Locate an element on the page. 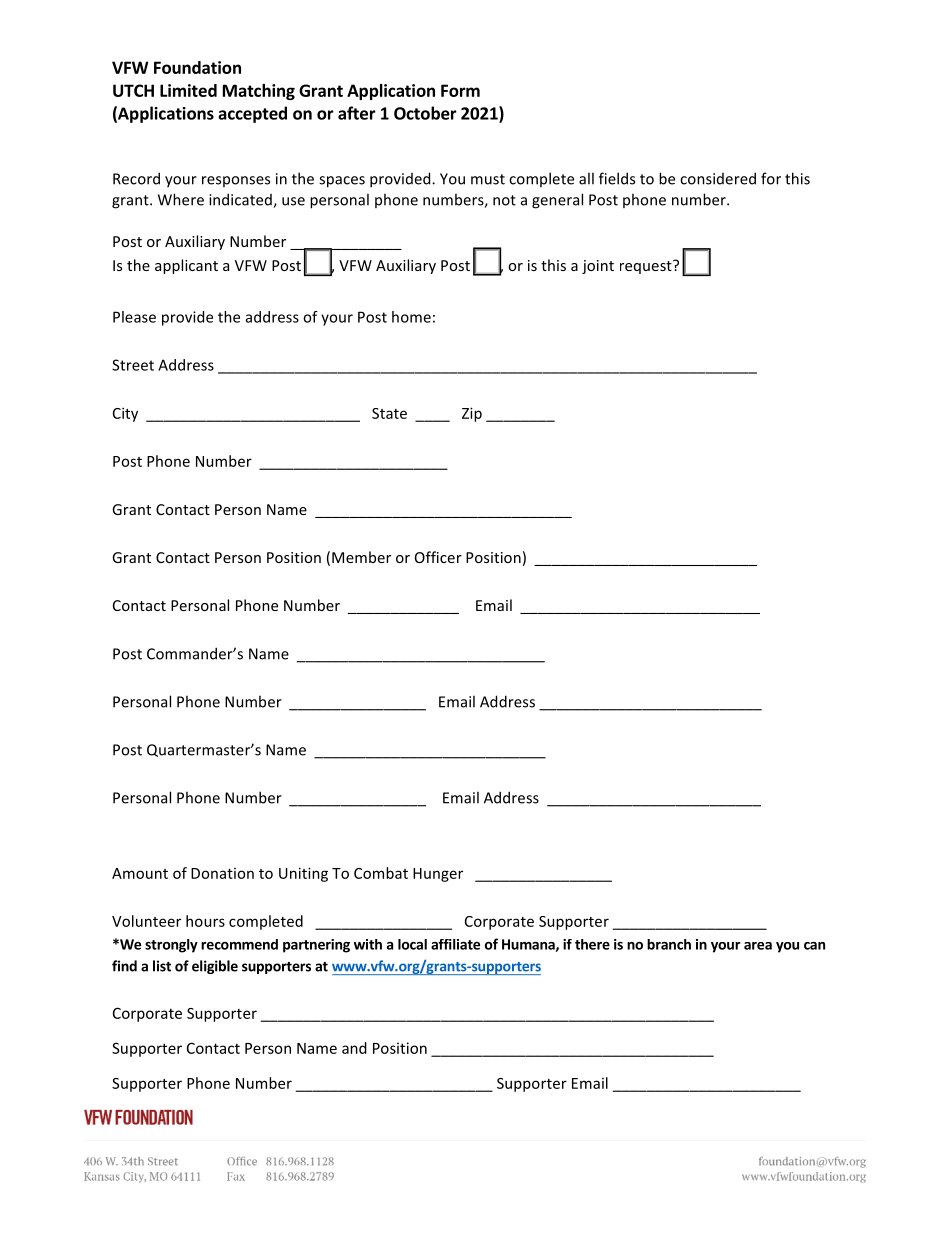 The width and height of the document is (952, 1233). branch is located at coordinates (669, 944).
